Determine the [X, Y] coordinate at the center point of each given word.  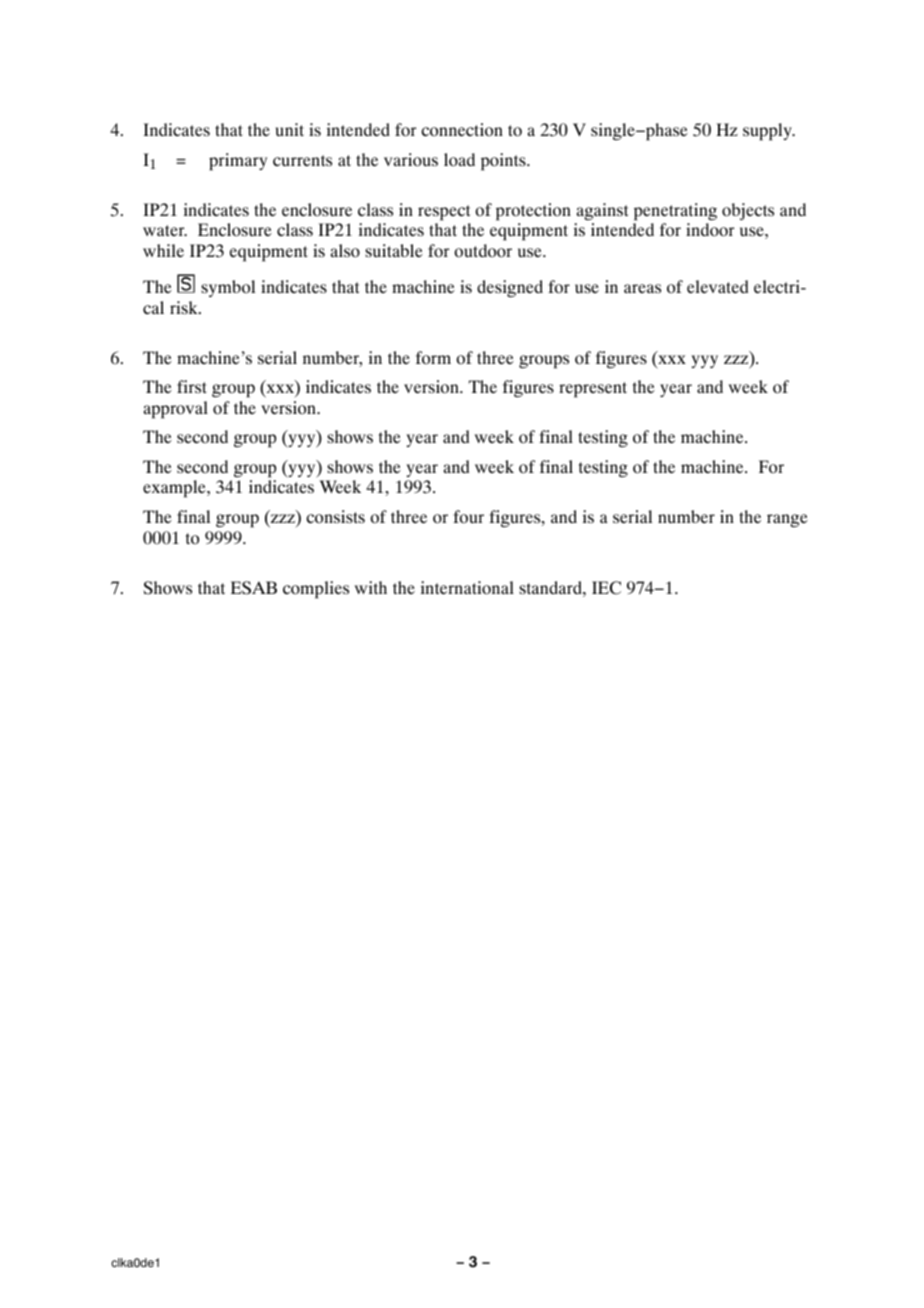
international [467, 588]
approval [176, 410]
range [787, 520]
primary [238, 162]
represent [593, 390]
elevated [717, 286]
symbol [228, 288]
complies [316, 590]
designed [510, 288]
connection [462, 129]
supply [768, 132]
